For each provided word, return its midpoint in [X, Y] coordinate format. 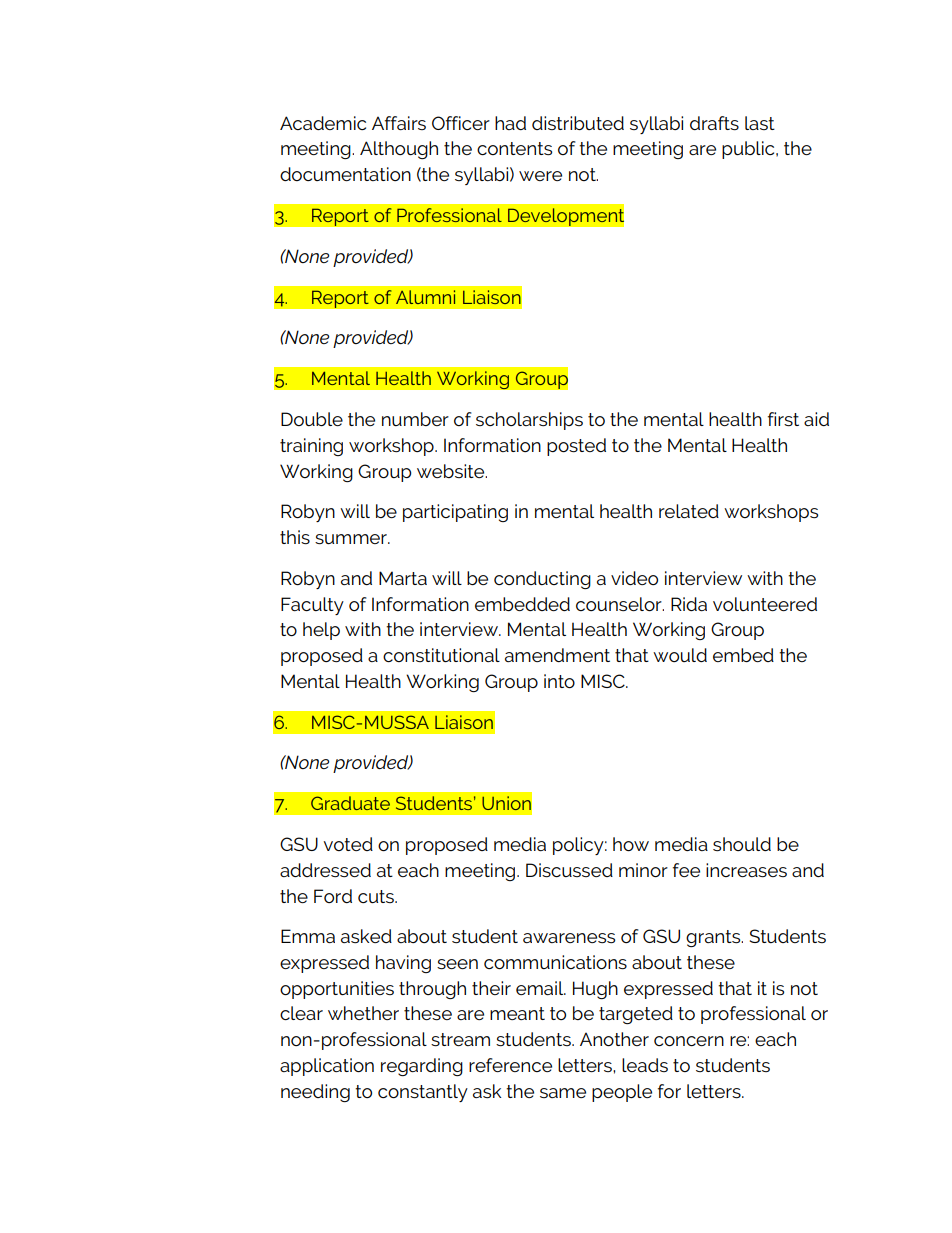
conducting [542, 580]
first [783, 419]
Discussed [569, 870]
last [760, 123]
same [563, 1093]
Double [312, 419]
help [321, 631]
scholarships [529, 421]
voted [348, 844]
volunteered [765, 604]
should [742, 844]
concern [689, 1041]
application [327, 1067]
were [540, 176]
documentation [345, 174]
